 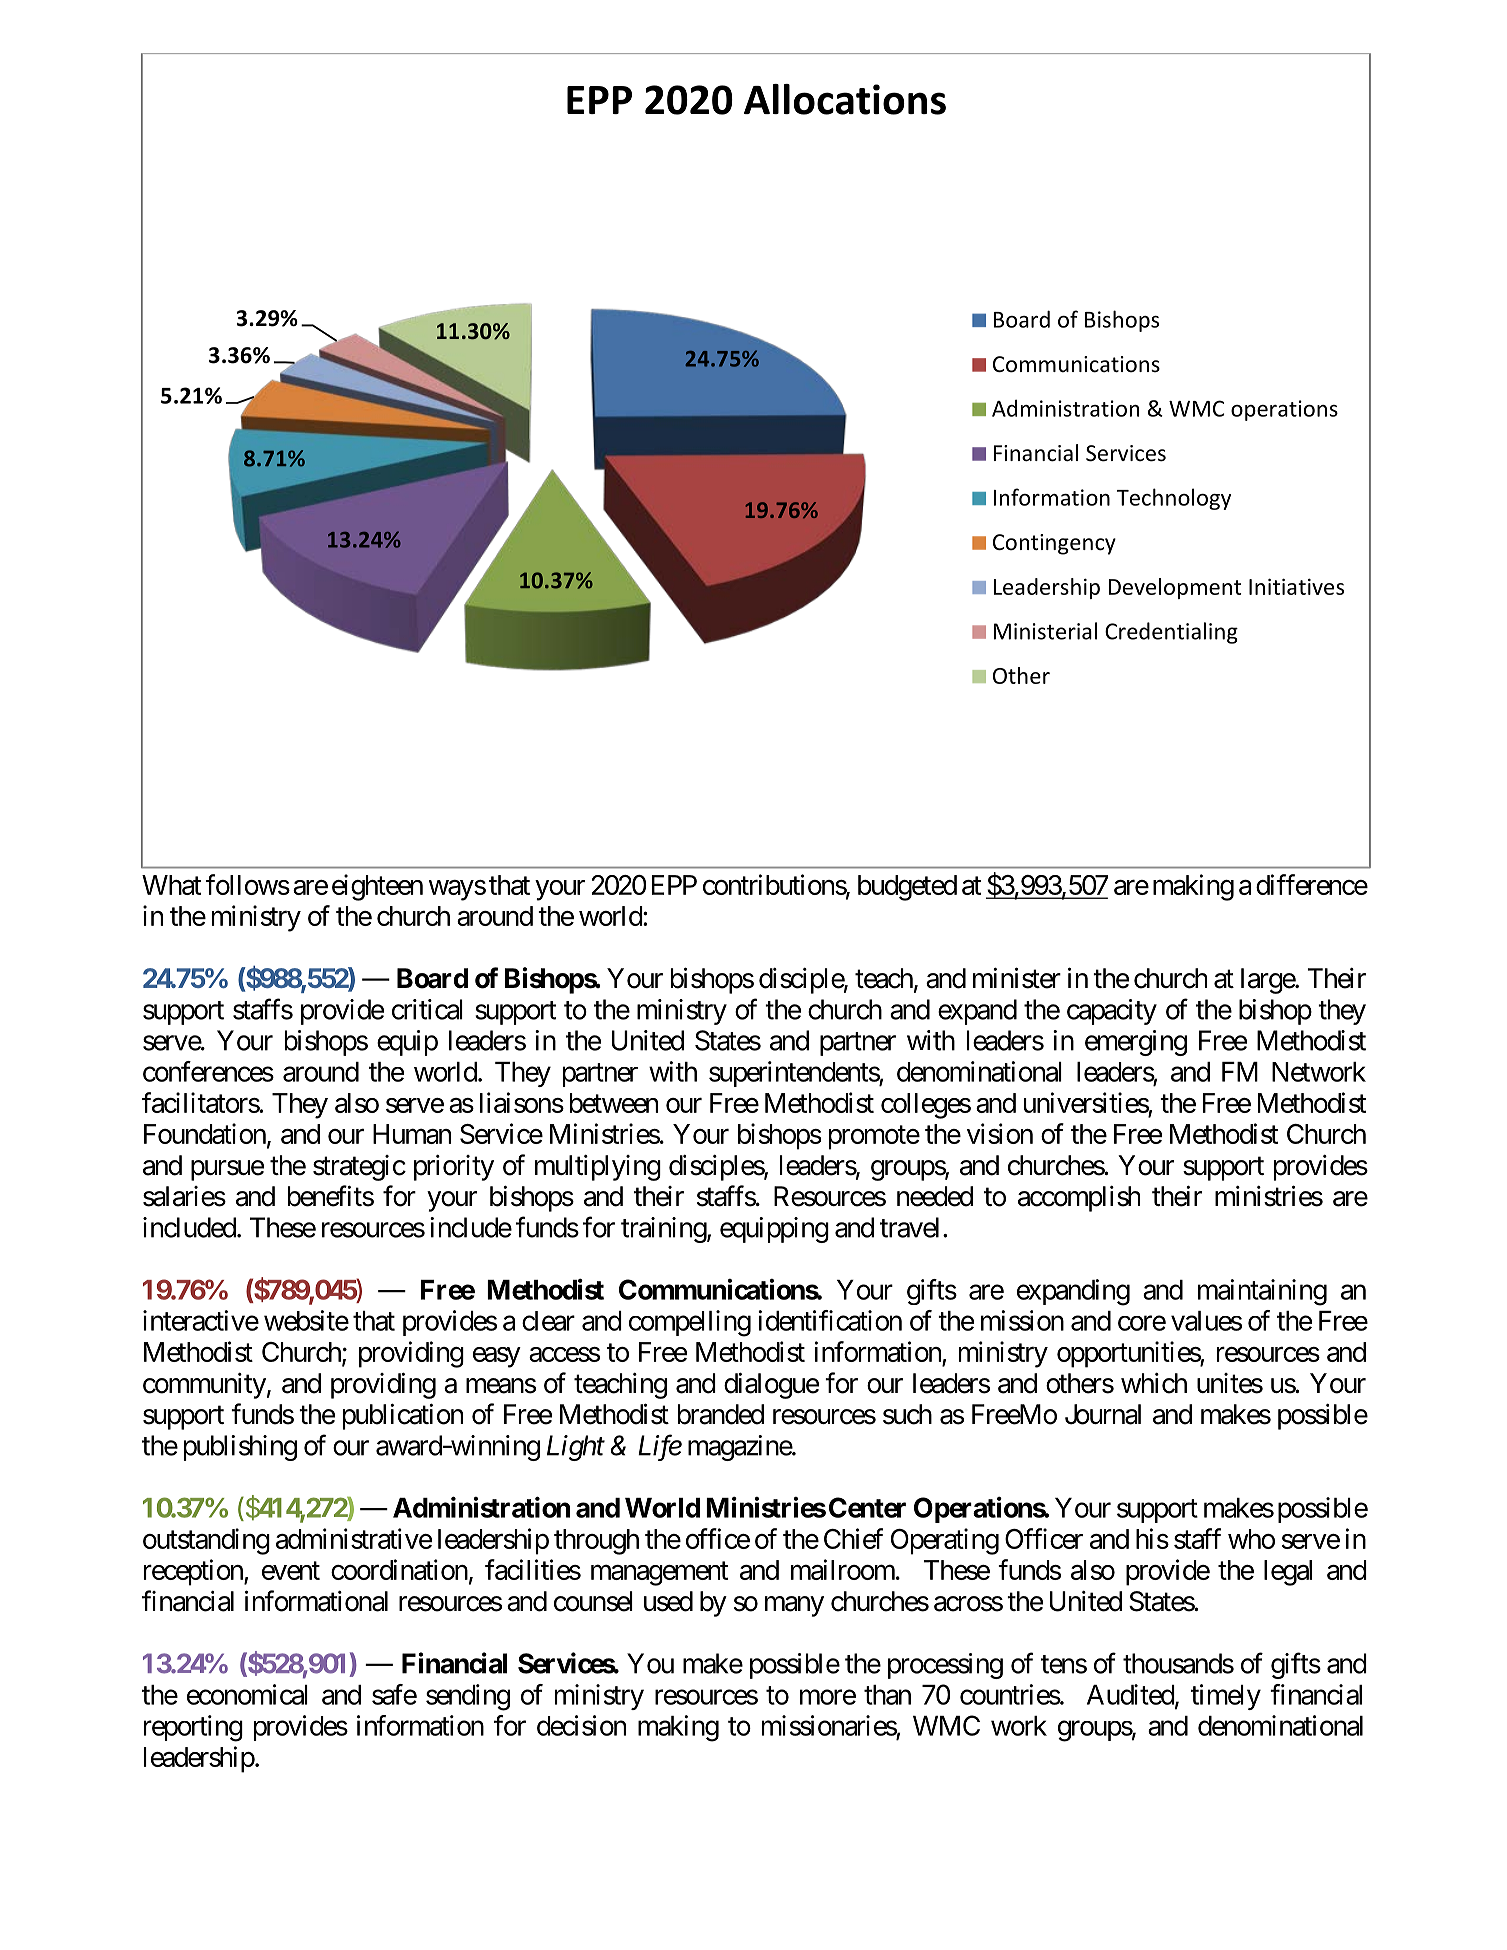 I want to click on Foundation, so click(x=205, y=1133).
